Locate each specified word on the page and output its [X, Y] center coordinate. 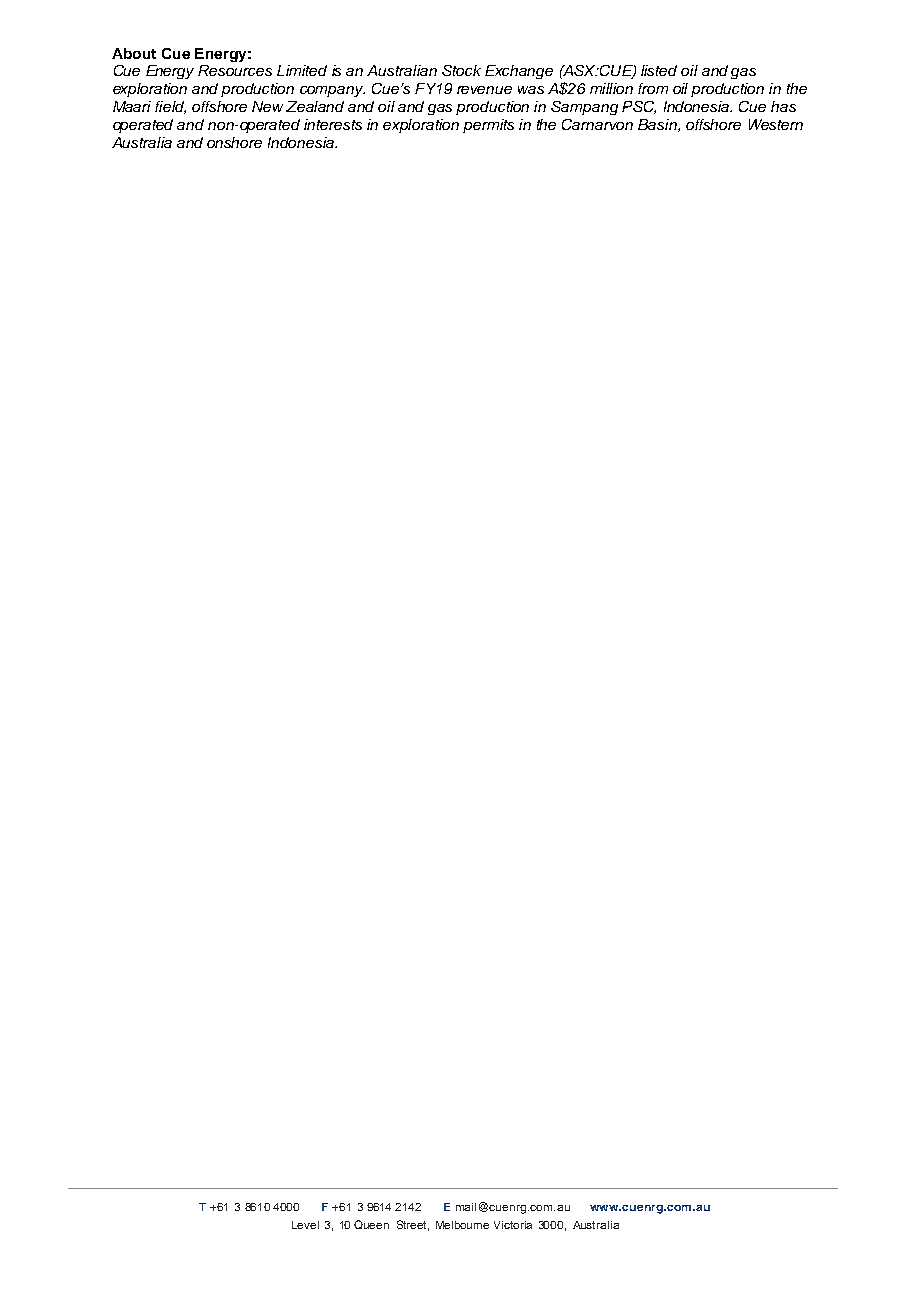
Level [305, 1225]
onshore [234, 142]
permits [488, 126]
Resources [235, 70]
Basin [658, 125]
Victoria [513, 1225]
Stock [461, 70]
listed [659, 70]
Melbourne [462, 1225]
